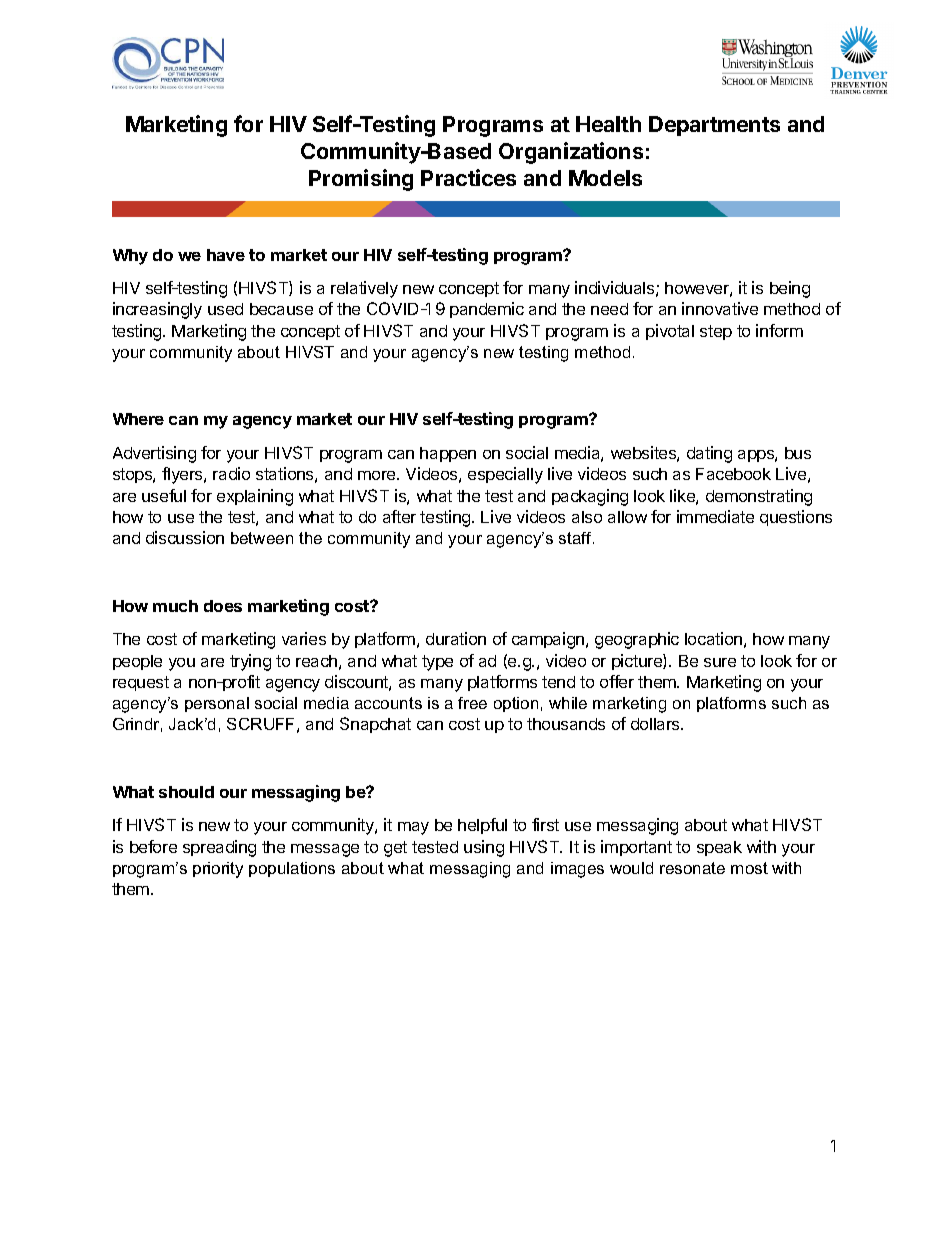 Image resolution: width=952 pixels, height=1233 pixels. What do you see at coordinates (437, 663) in the image?
I see `type` at bounding box center [437, 663].
